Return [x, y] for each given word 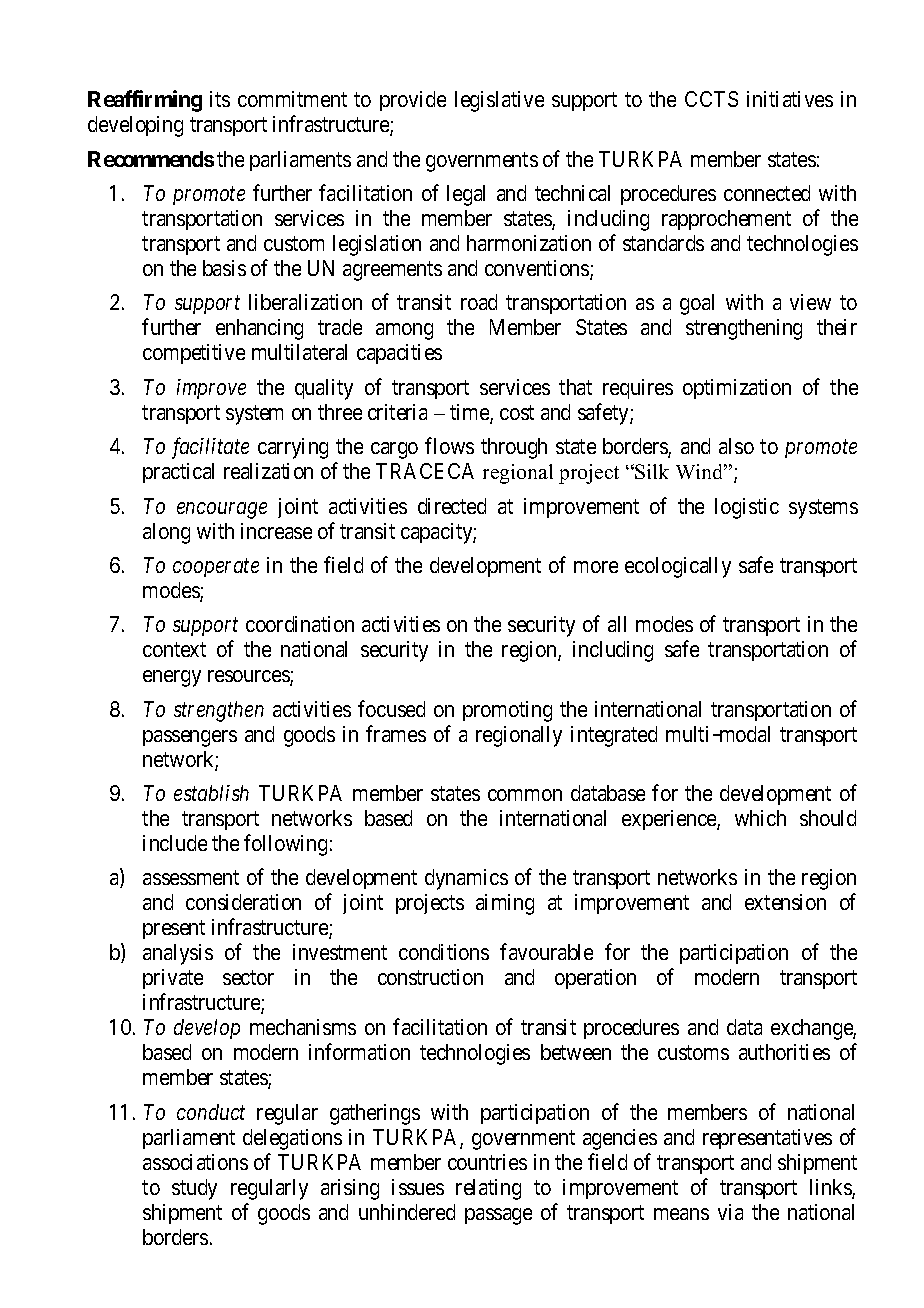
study [194, 1189]
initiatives [790, 99]
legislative [499, 101]
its [220, 99]
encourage [222, 510]
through [514, 448]
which [760, 818]
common [525, 795]
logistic [747, 508]
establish [211, 793]
